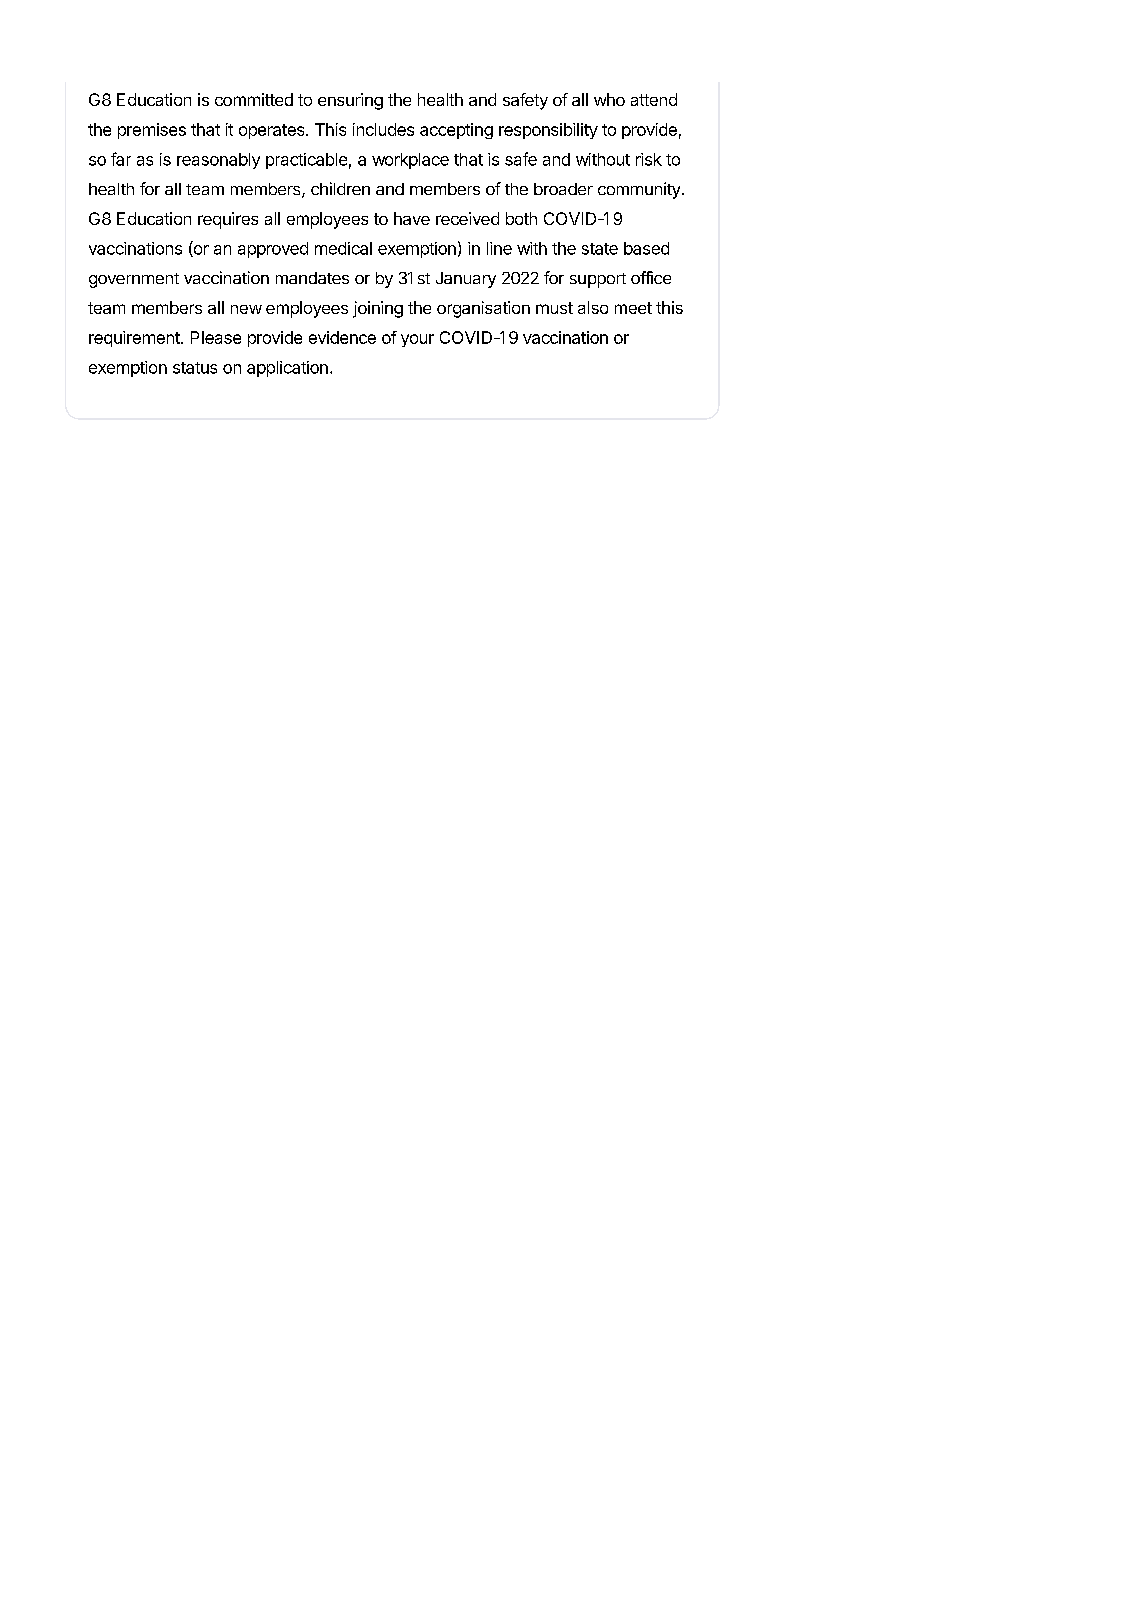 The height and width of the screenshot is (1608, 1137). What do you see at coordinates (254, 99) in the screenshot?
I see `committed` at bounding box center [254, 99].
